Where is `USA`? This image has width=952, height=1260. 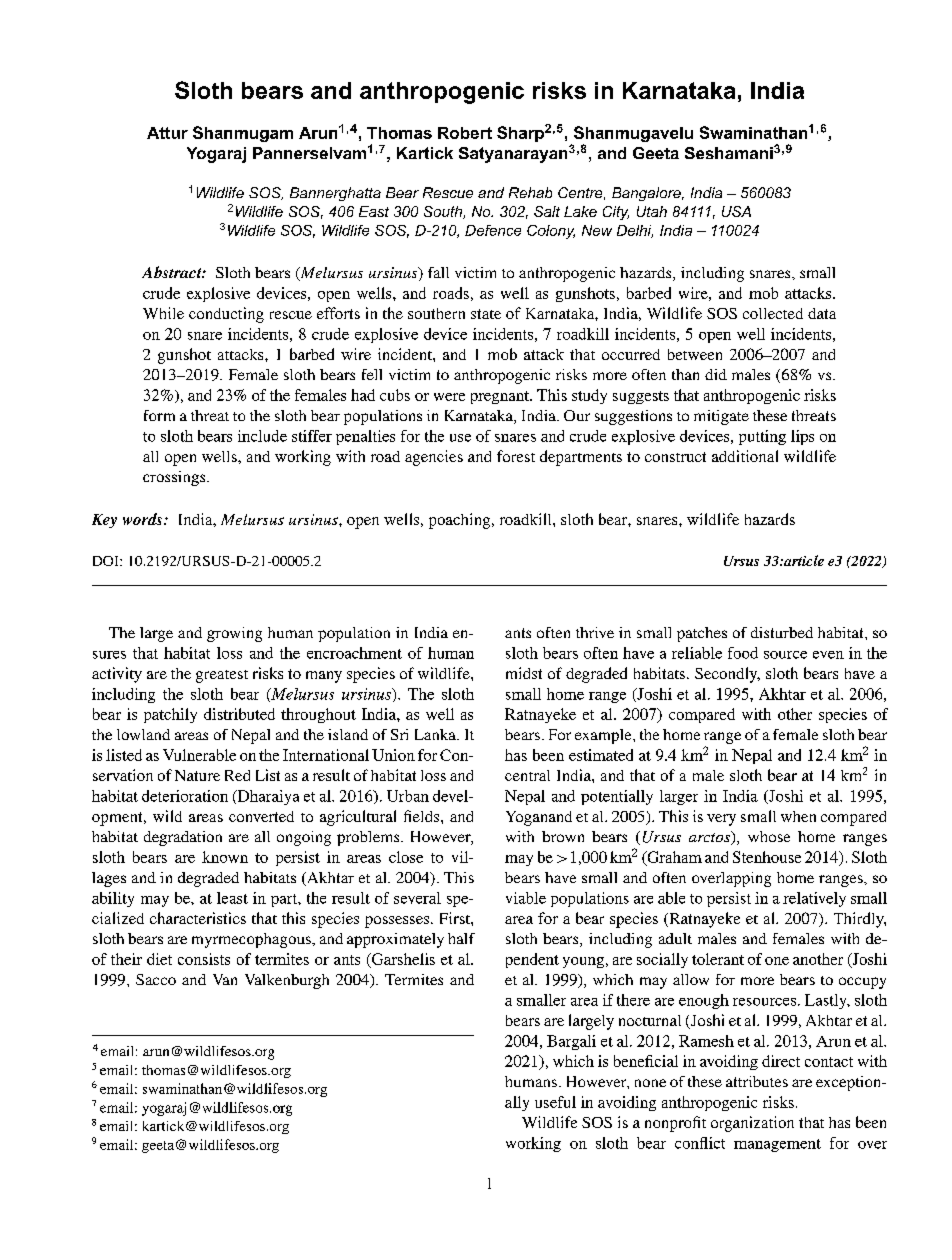
USA is located at coordinates (736, 211).
